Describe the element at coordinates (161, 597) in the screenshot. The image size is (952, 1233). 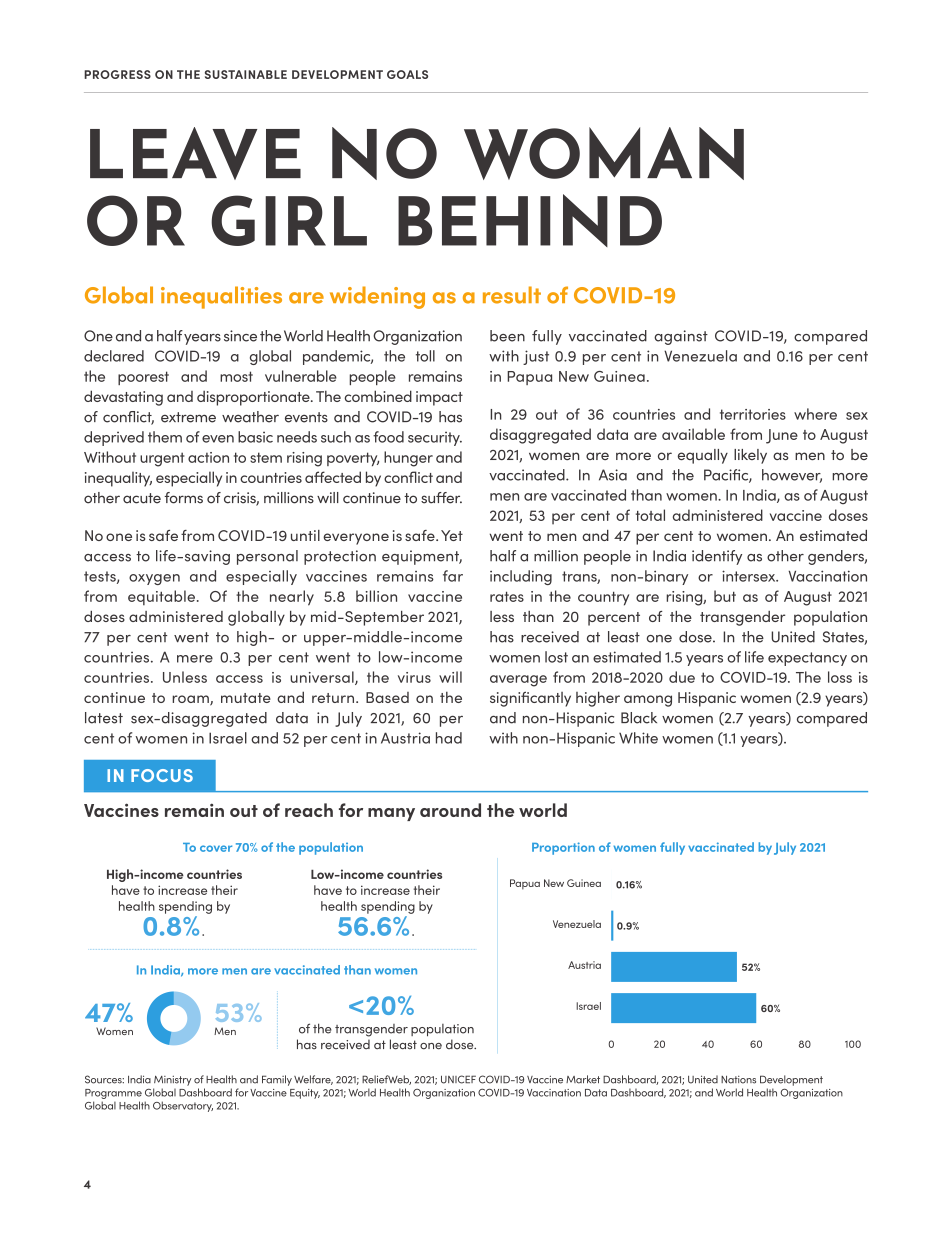
I see `equitable` at that location.
